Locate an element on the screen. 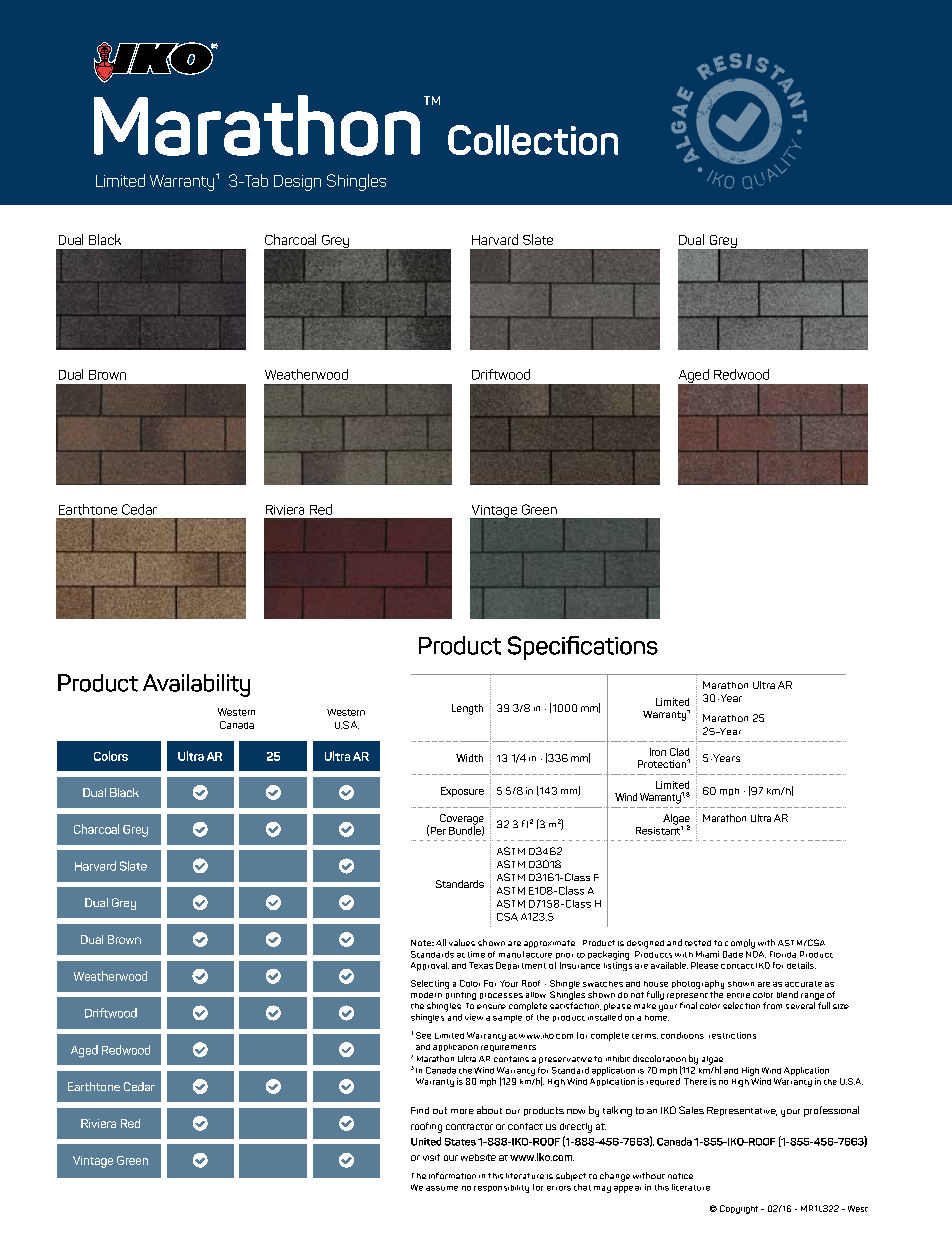 The image size is (952, 1233). United is located at coordinates (426, 1141).
